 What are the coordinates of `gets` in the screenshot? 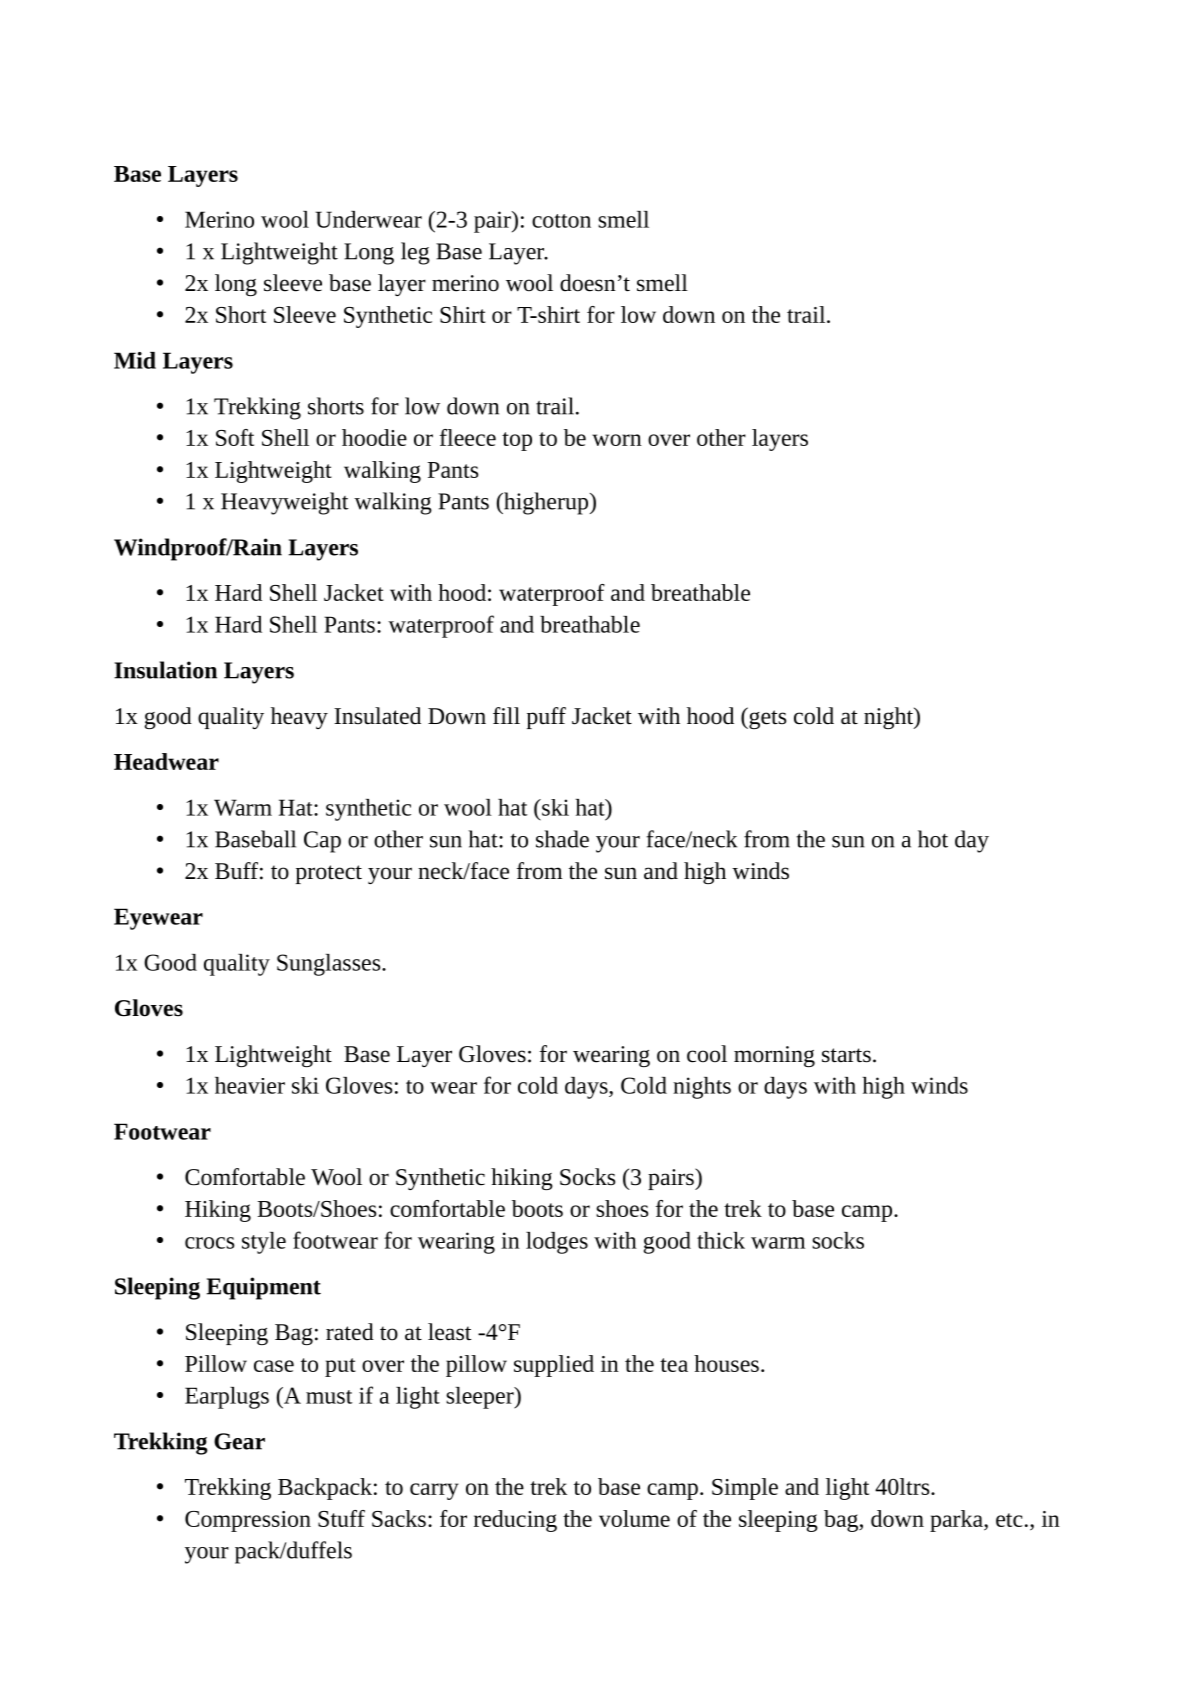 It's located at (766, 718).
